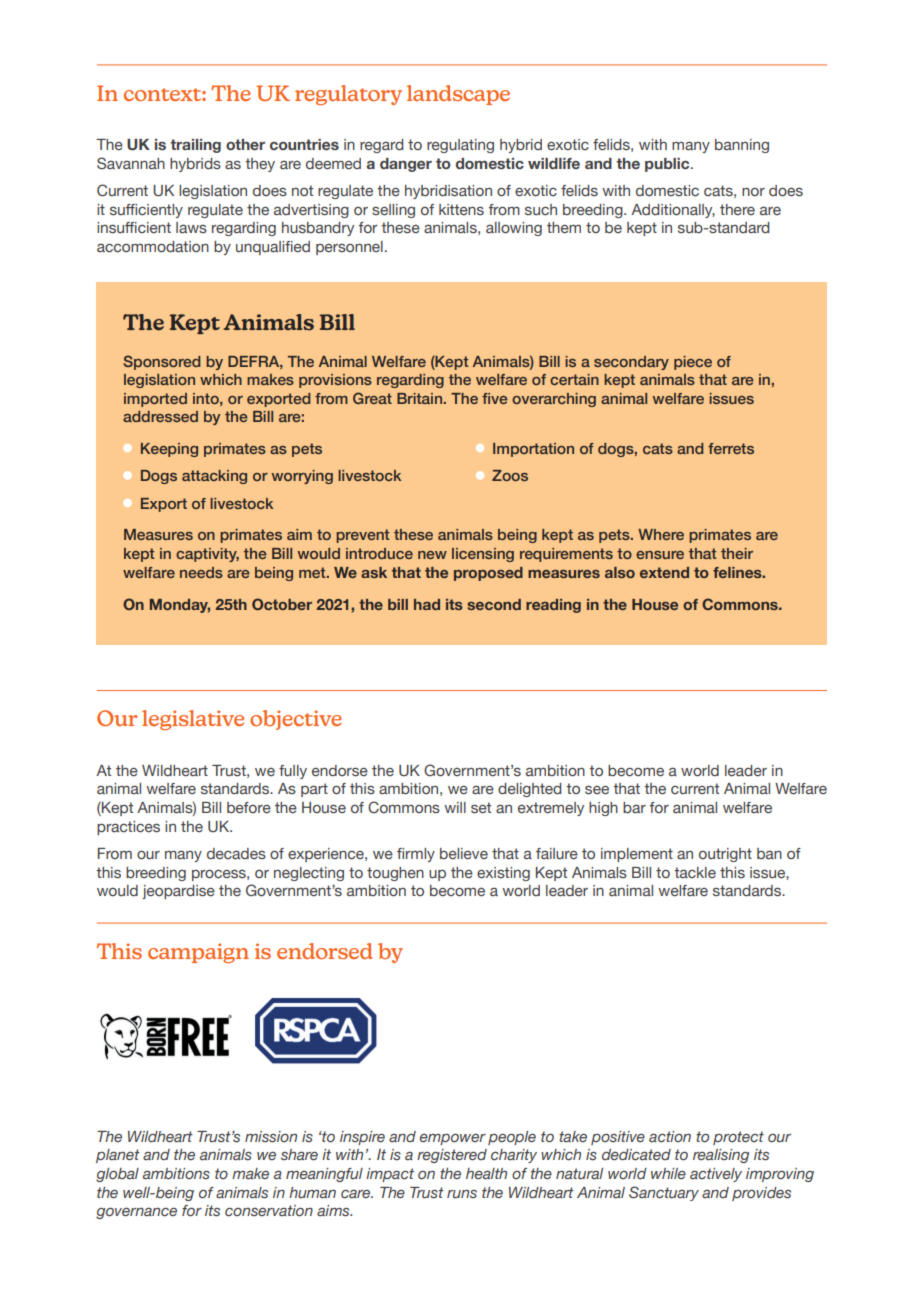 This image has height=1308, width=924. Describe the element at coordinates (455, 807) in the image. I see `will` at that location.
